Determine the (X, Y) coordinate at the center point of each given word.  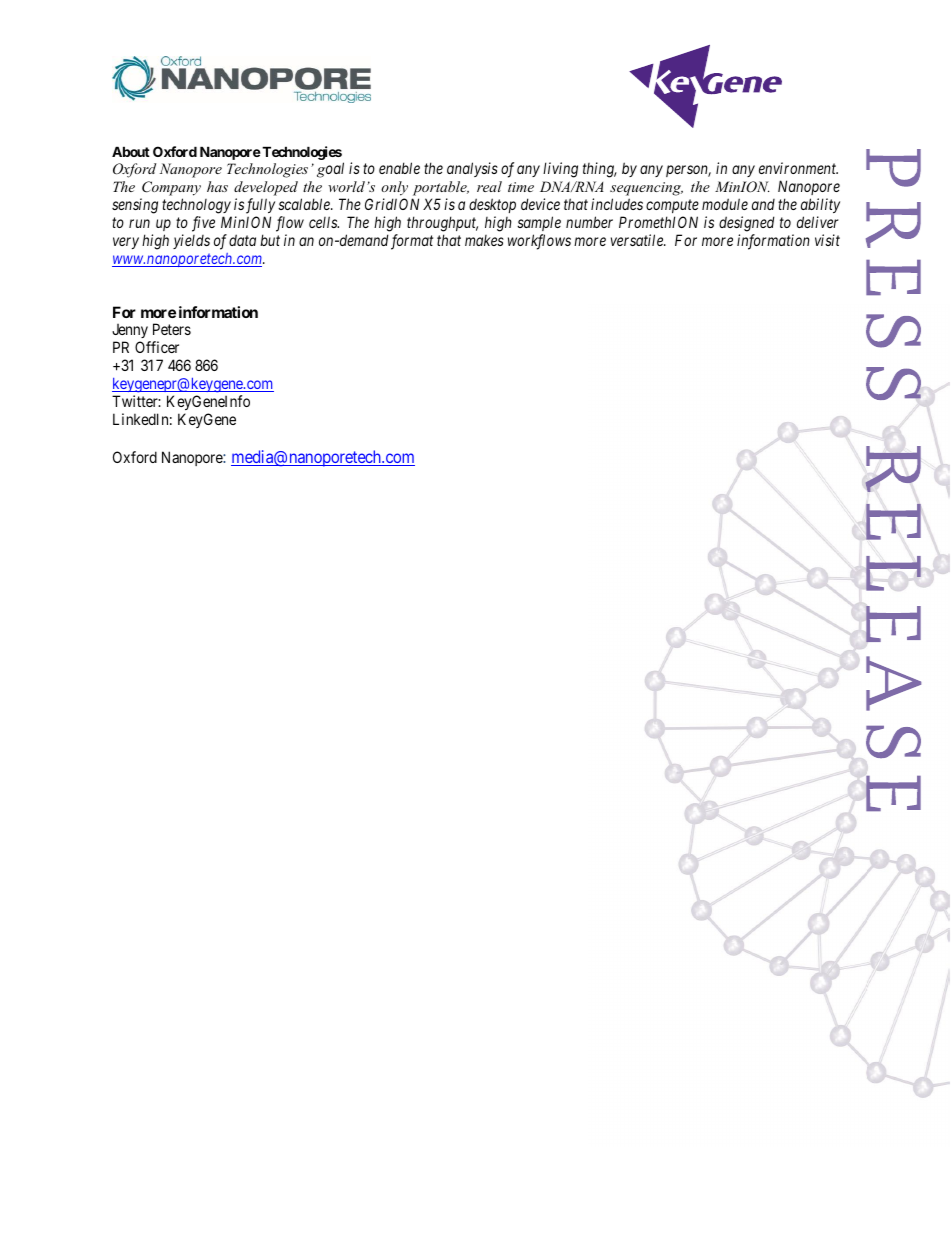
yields (191, 241)
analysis (472, 169)
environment (798, 168)
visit (827, 240)
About (131, 151)
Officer (157, 347)
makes (484, 240)
